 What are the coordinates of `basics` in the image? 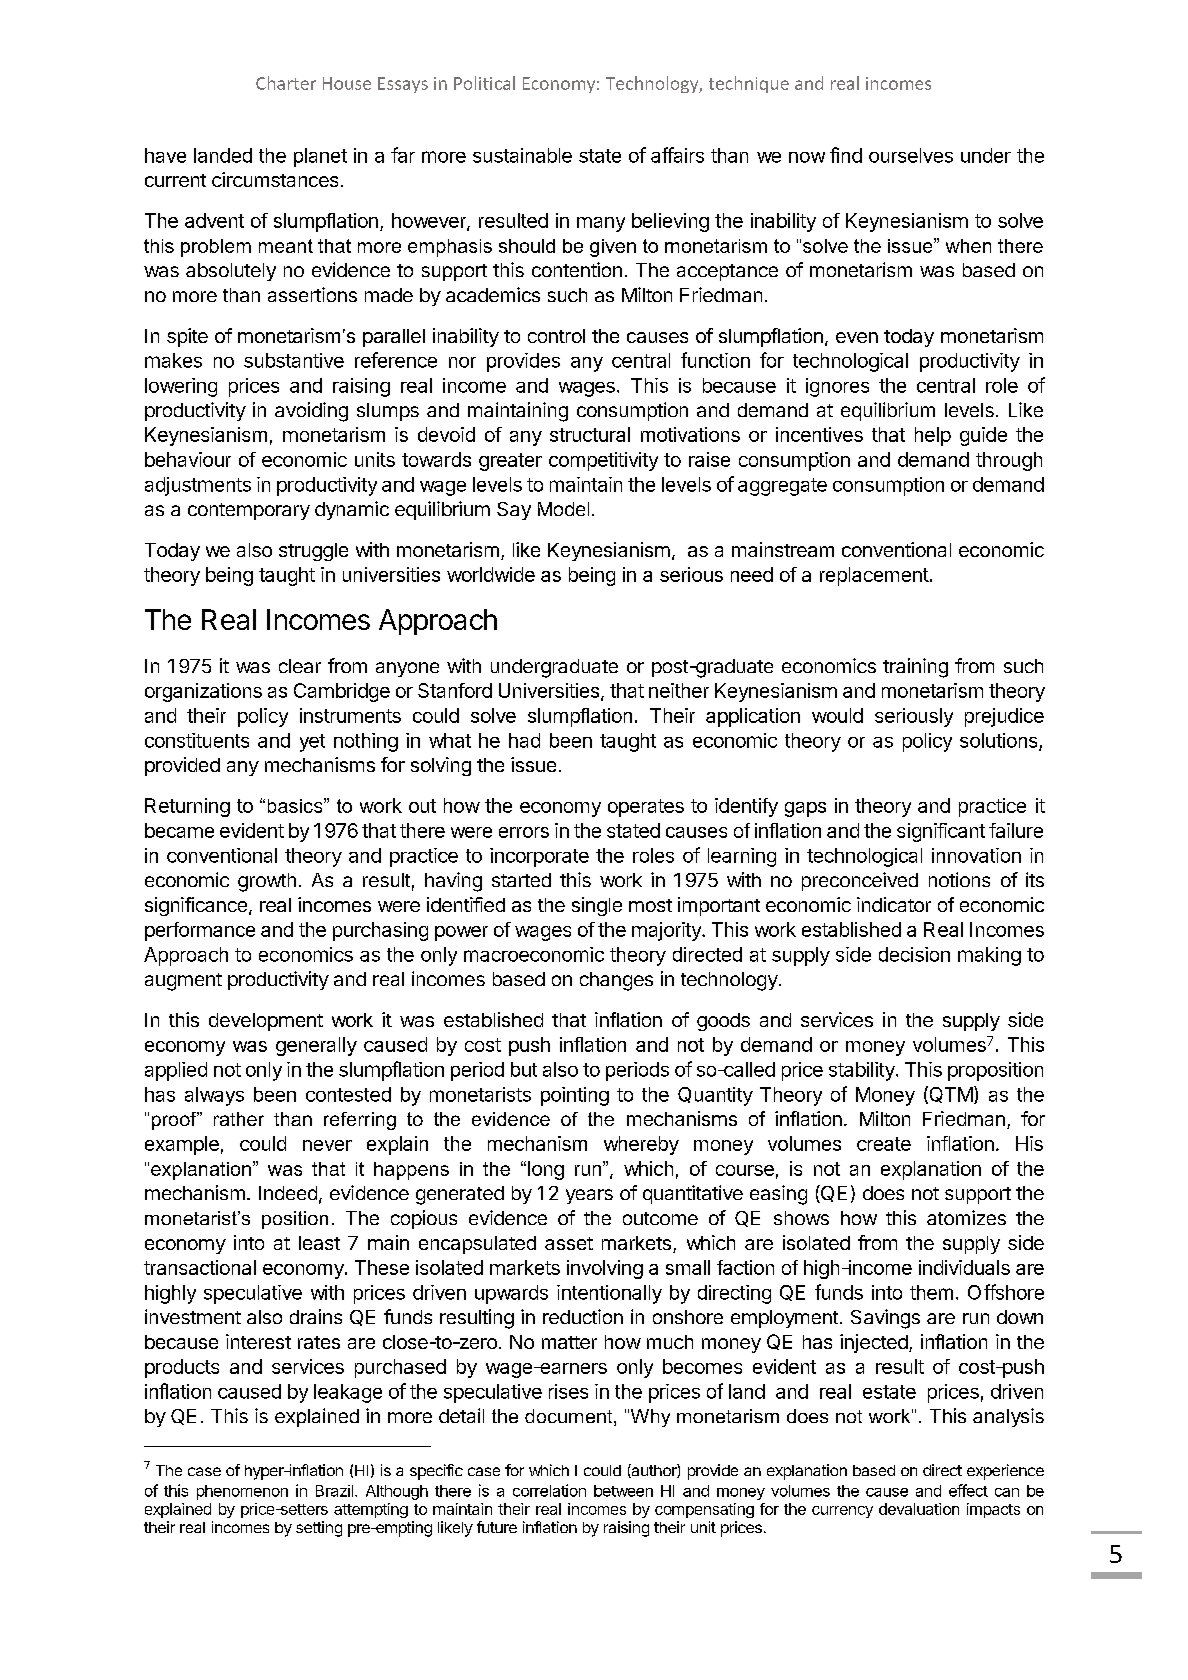 It's located at (296, 805).
